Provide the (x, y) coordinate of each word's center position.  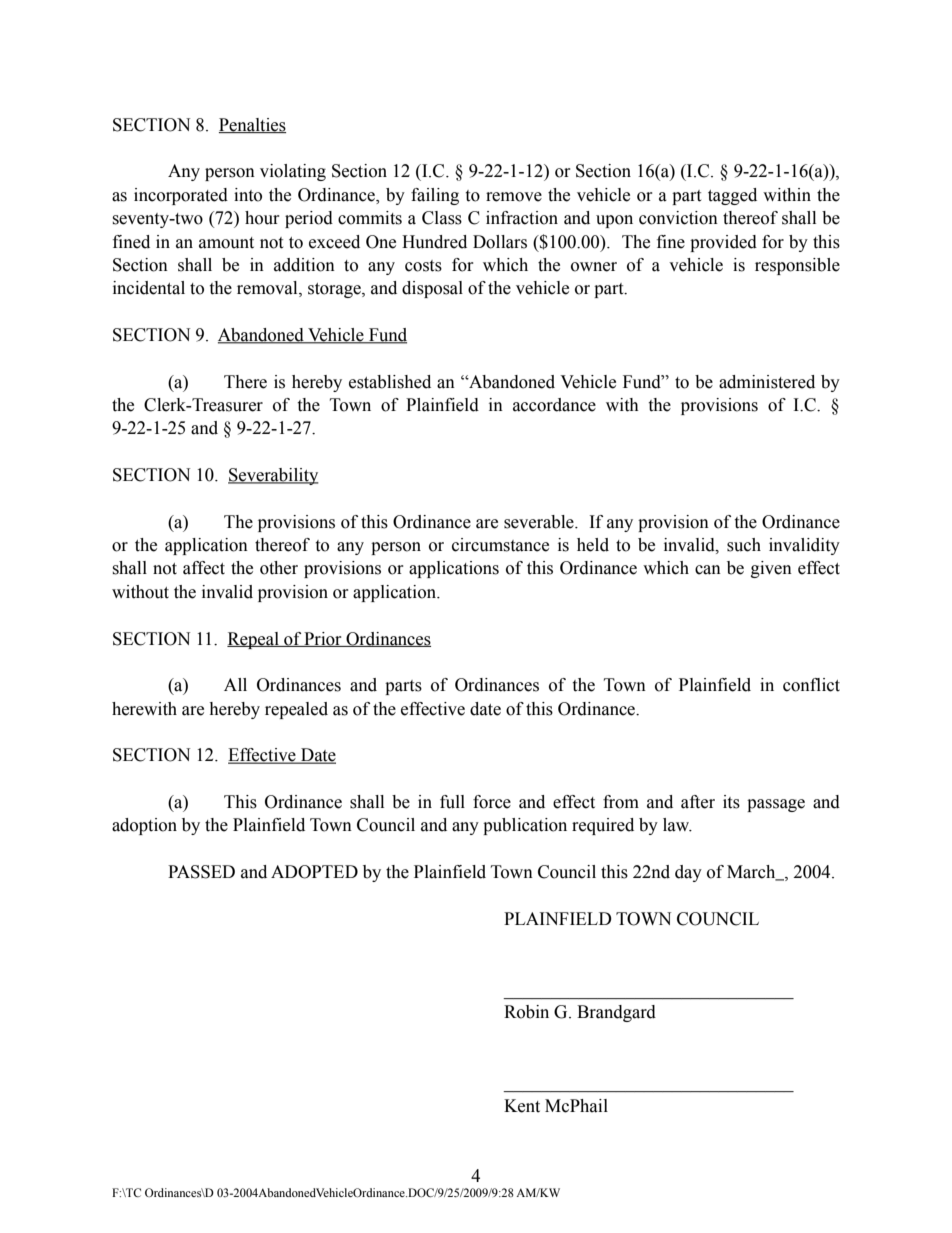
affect (204, 568)
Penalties (252, 125)
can (708, 570)
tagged (732, 196)
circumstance (500, 545)
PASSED (201, 872)
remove (514, 197)
